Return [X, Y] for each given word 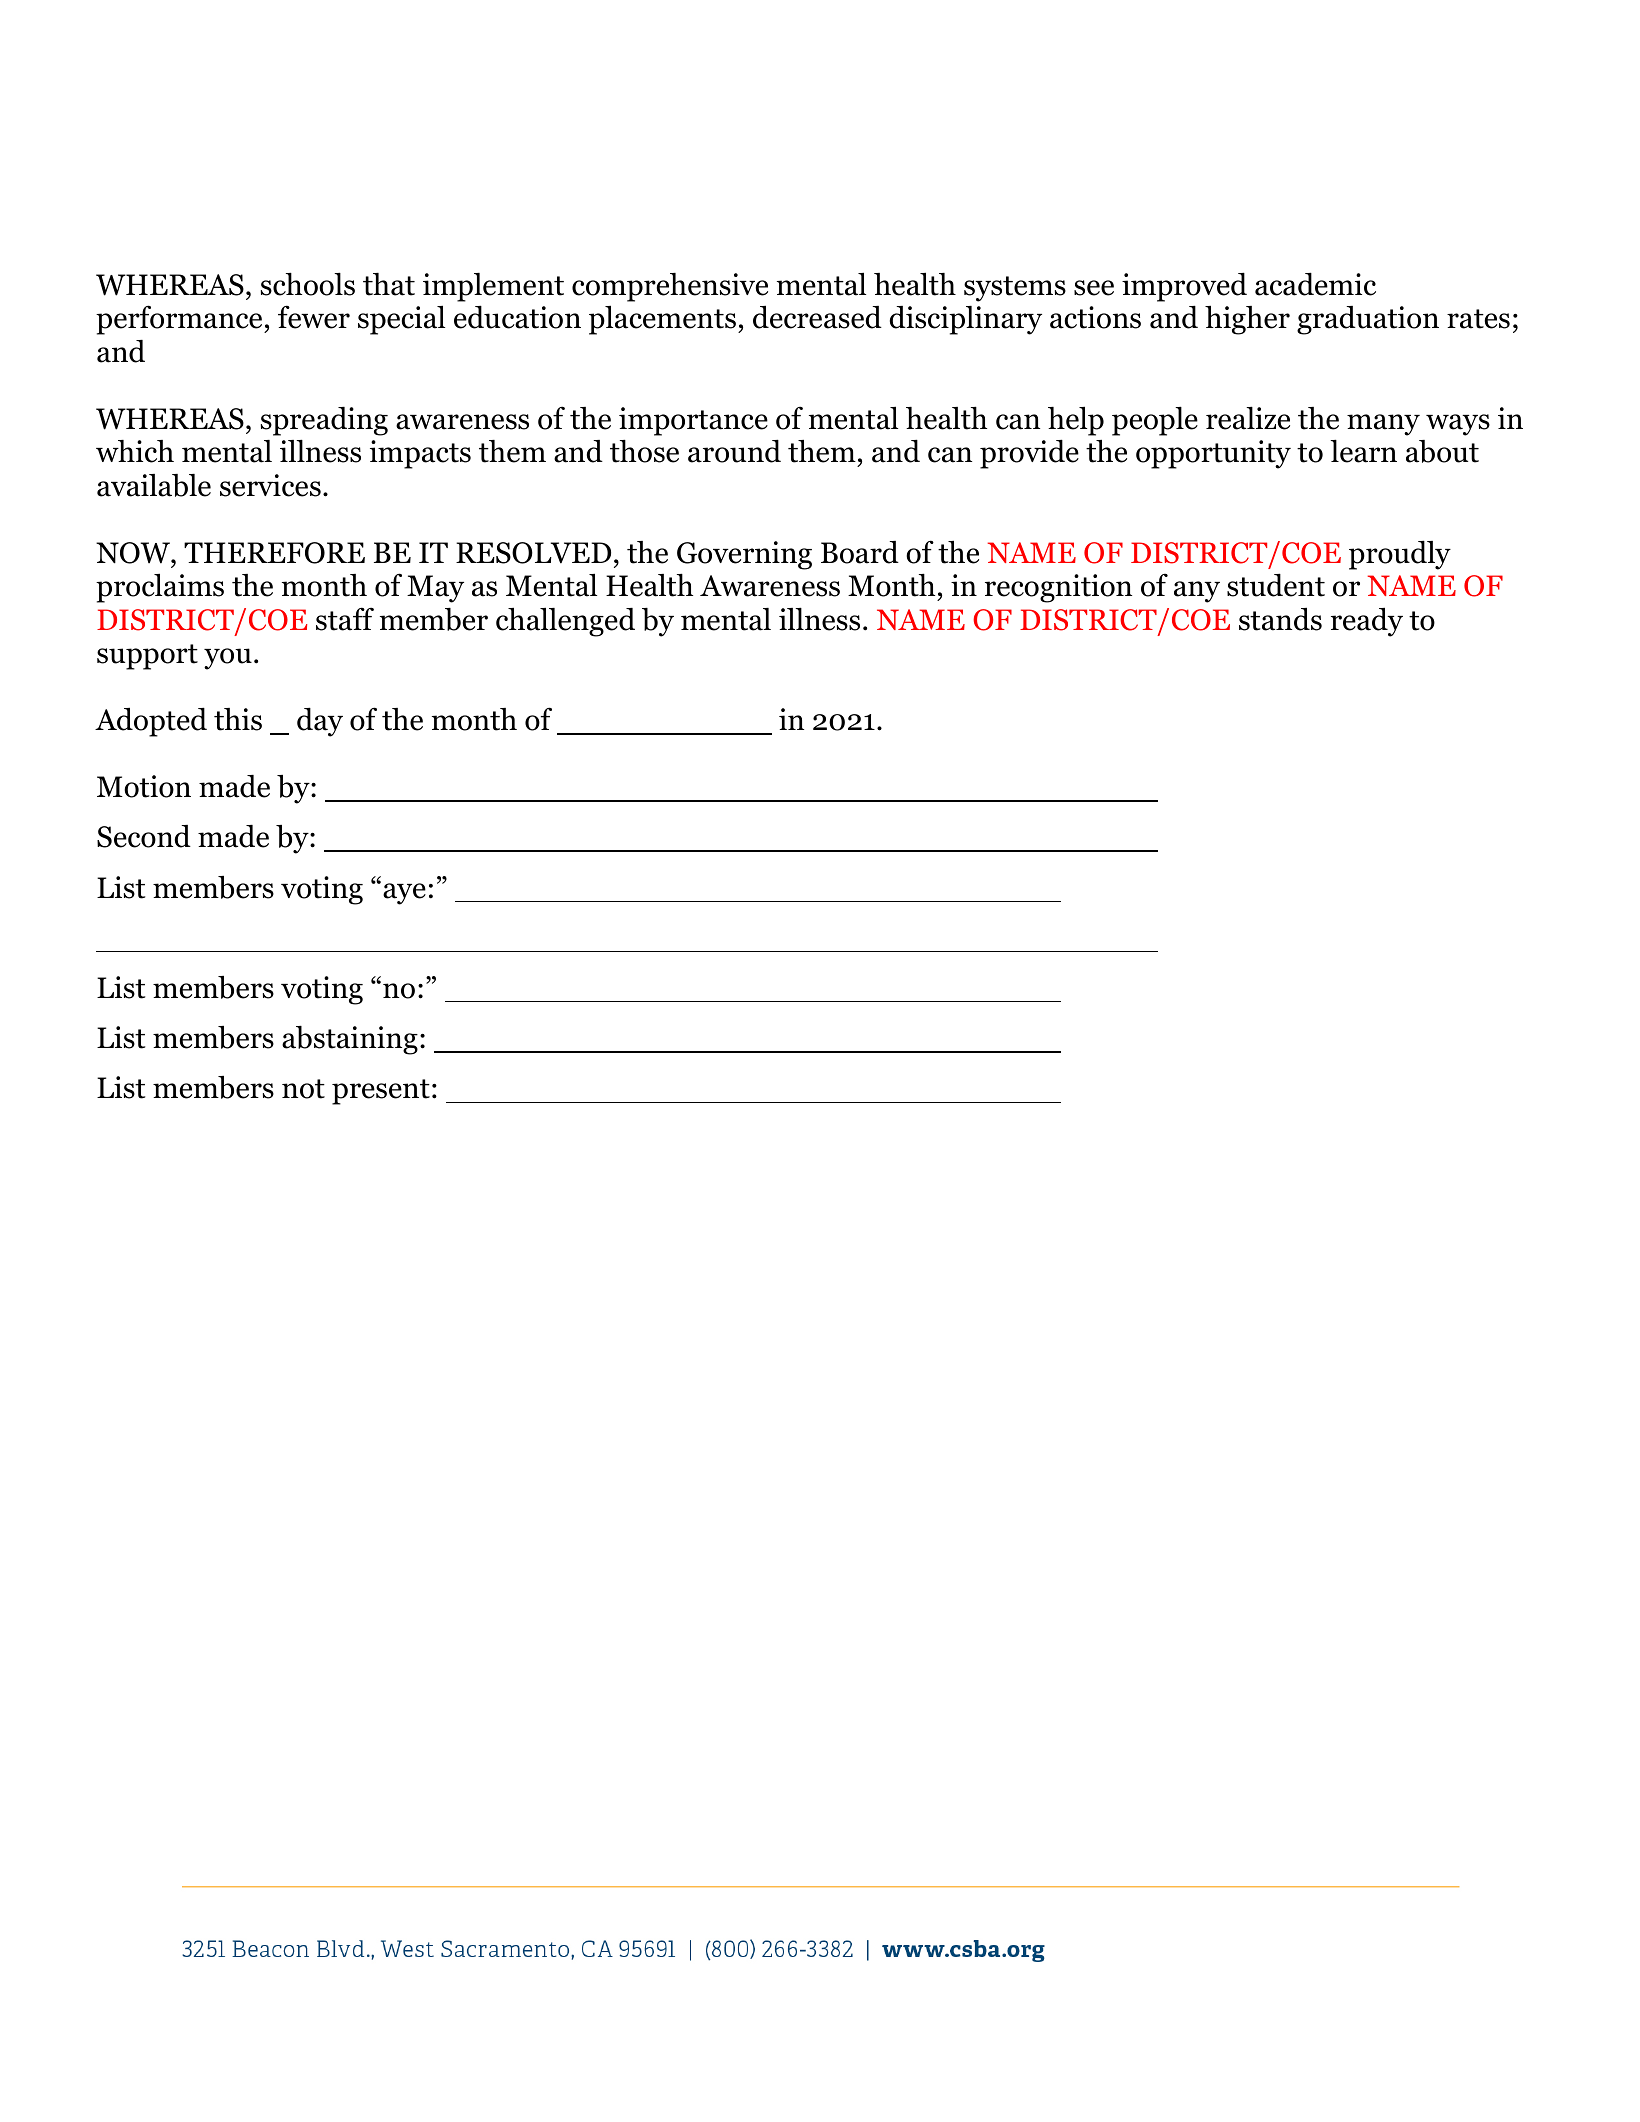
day [320, 722]
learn [1363, 451]
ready [1367, 622]
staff [345, 619]
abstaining [350, 1040]
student [1276, 585]
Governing [744, 555]
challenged [565, 622]
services [270, 485]
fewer [314, 317]
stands [1280, 619]
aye [404, 894]
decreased [817, 317]
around [734, 451]
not [303, 1089]
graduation [1368, 320]
